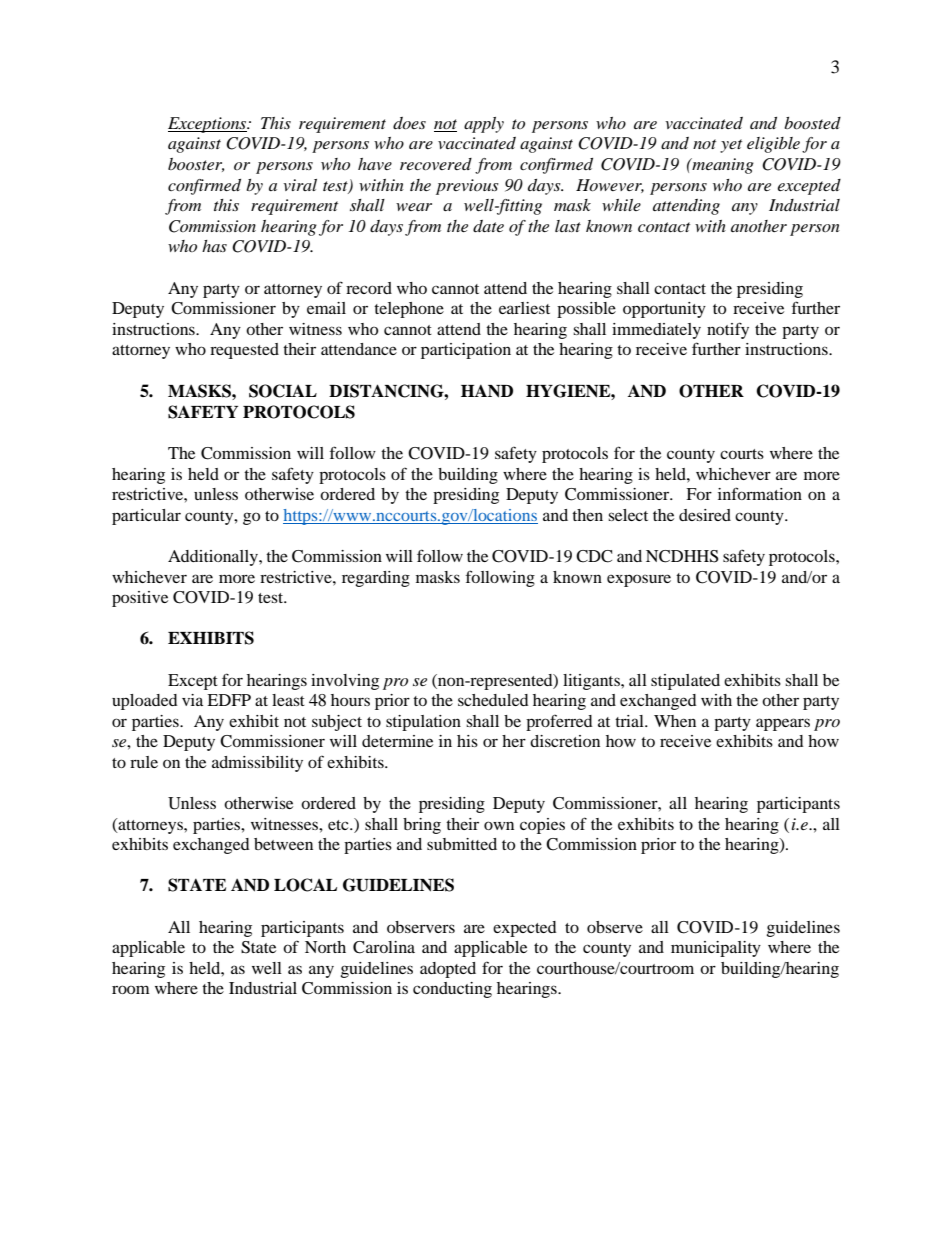 Image resolution: width=952 pixels, height=1233 pixels. I want to click on desired, so click(705, 515).
